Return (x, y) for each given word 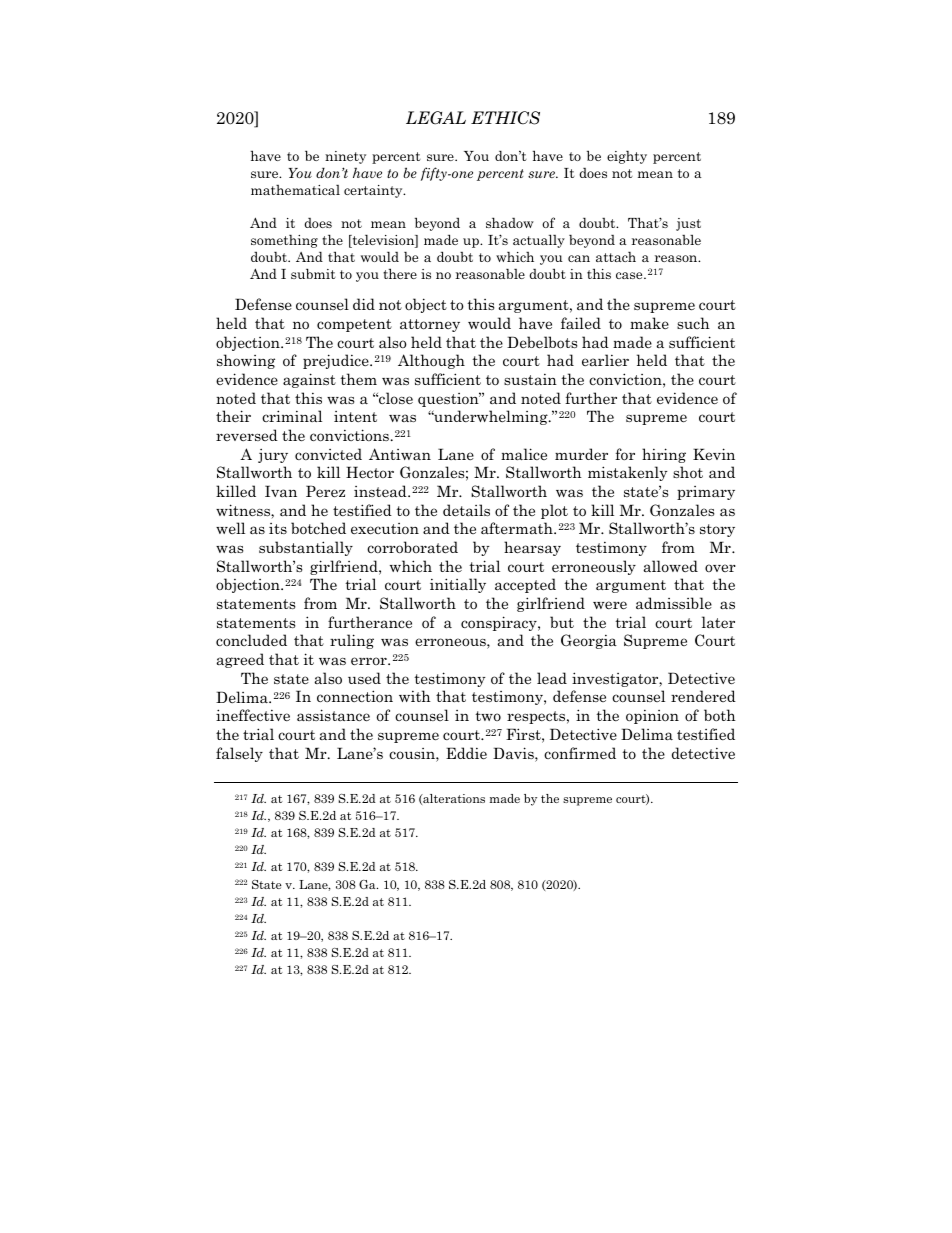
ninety (345, 157)
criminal (292, 416)
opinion (652, 716)
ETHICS (505, 118)
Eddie (466, 753)
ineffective (253, 715)
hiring (664, 455)
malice (524, 454)
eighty (627, 157)
